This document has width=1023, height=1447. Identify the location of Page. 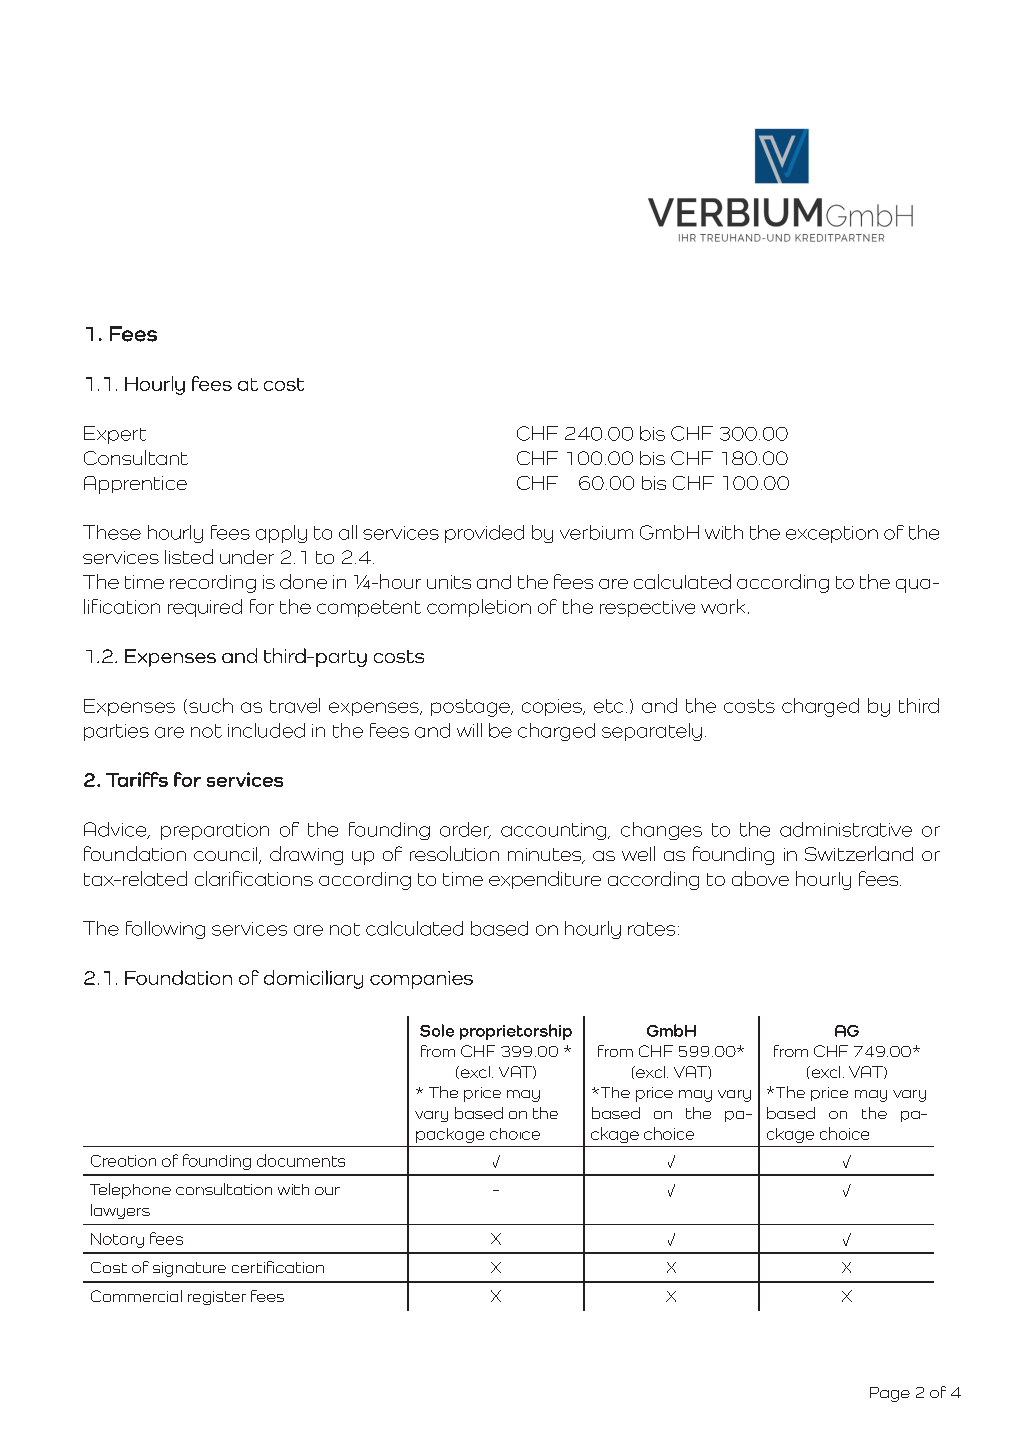
(890, 1394).
